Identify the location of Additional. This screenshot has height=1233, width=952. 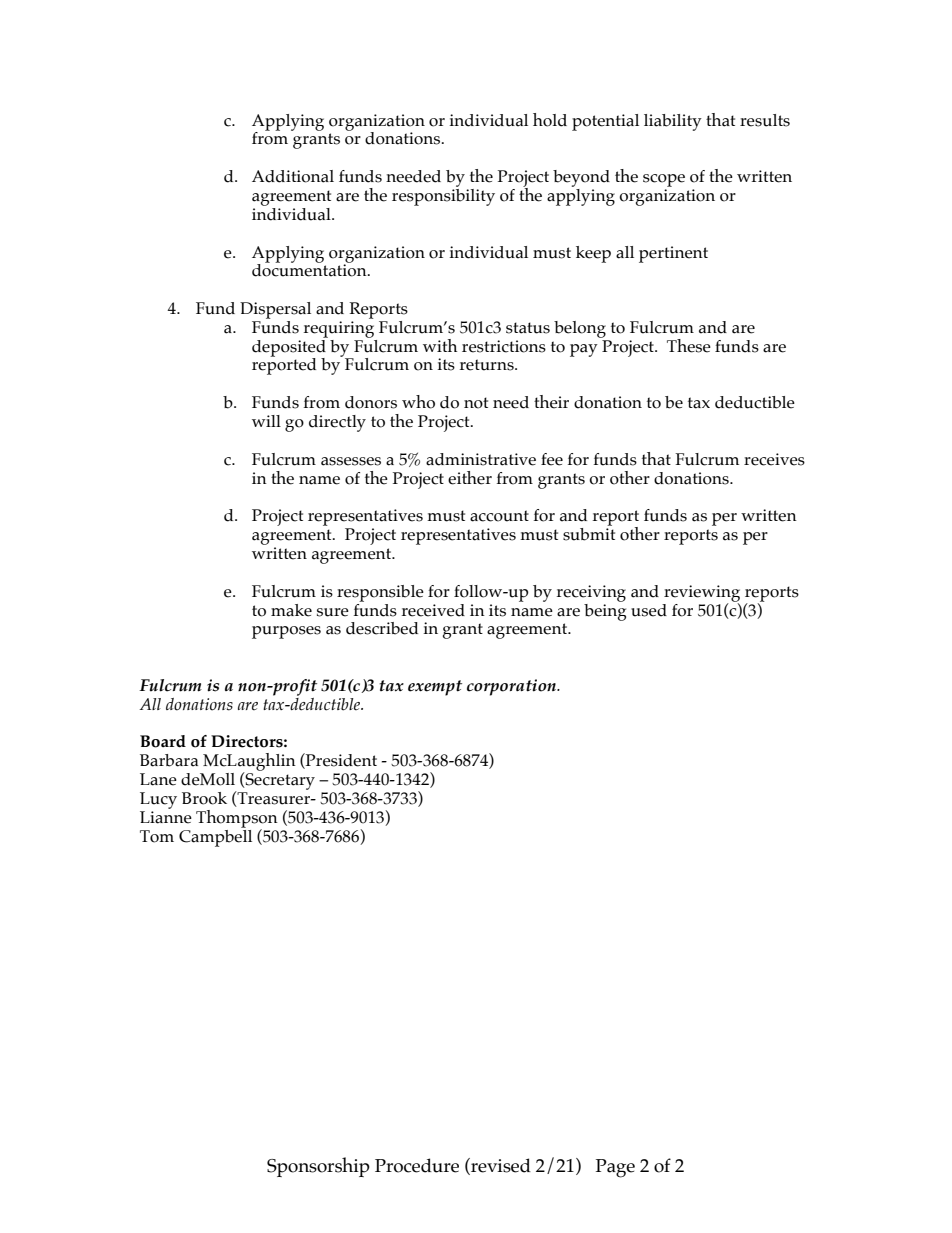
(293, 176).
